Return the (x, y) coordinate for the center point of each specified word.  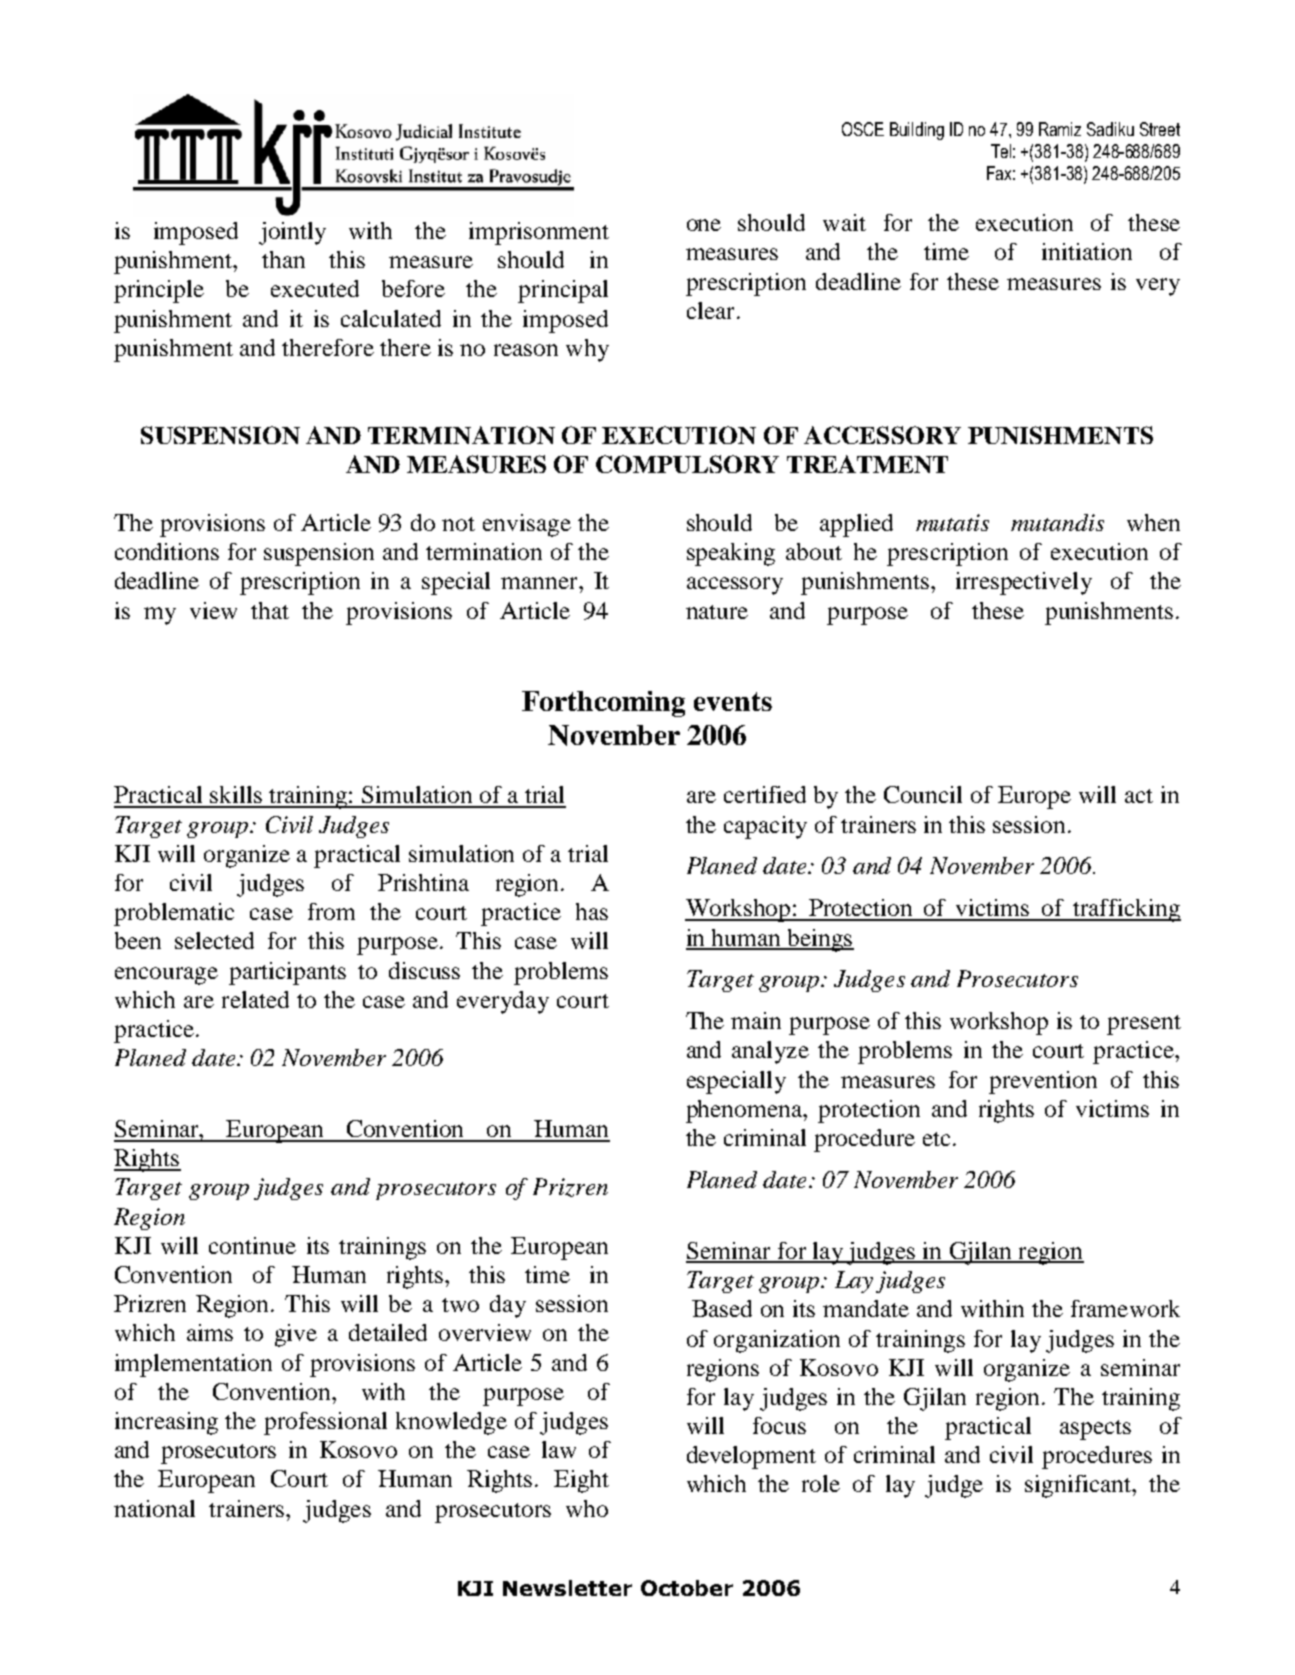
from (331, 911)
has (592, 911)
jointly (292, 233)
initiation (1087, 251)
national (154, 1508)
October (687, 1588)
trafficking (1126, 910)
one (704, 225)
